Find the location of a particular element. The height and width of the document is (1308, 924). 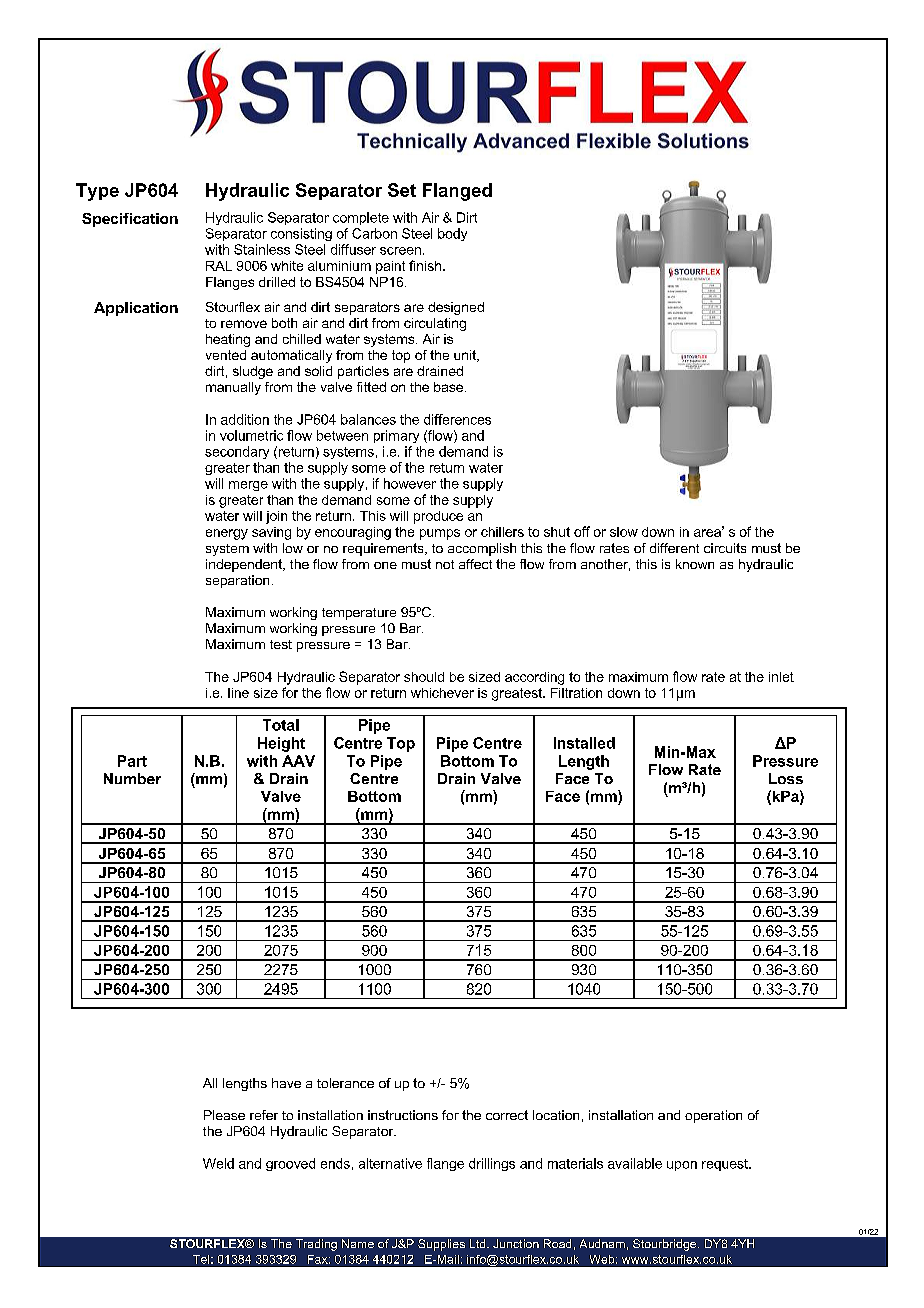

Number is located at coordinates (132, 778).
